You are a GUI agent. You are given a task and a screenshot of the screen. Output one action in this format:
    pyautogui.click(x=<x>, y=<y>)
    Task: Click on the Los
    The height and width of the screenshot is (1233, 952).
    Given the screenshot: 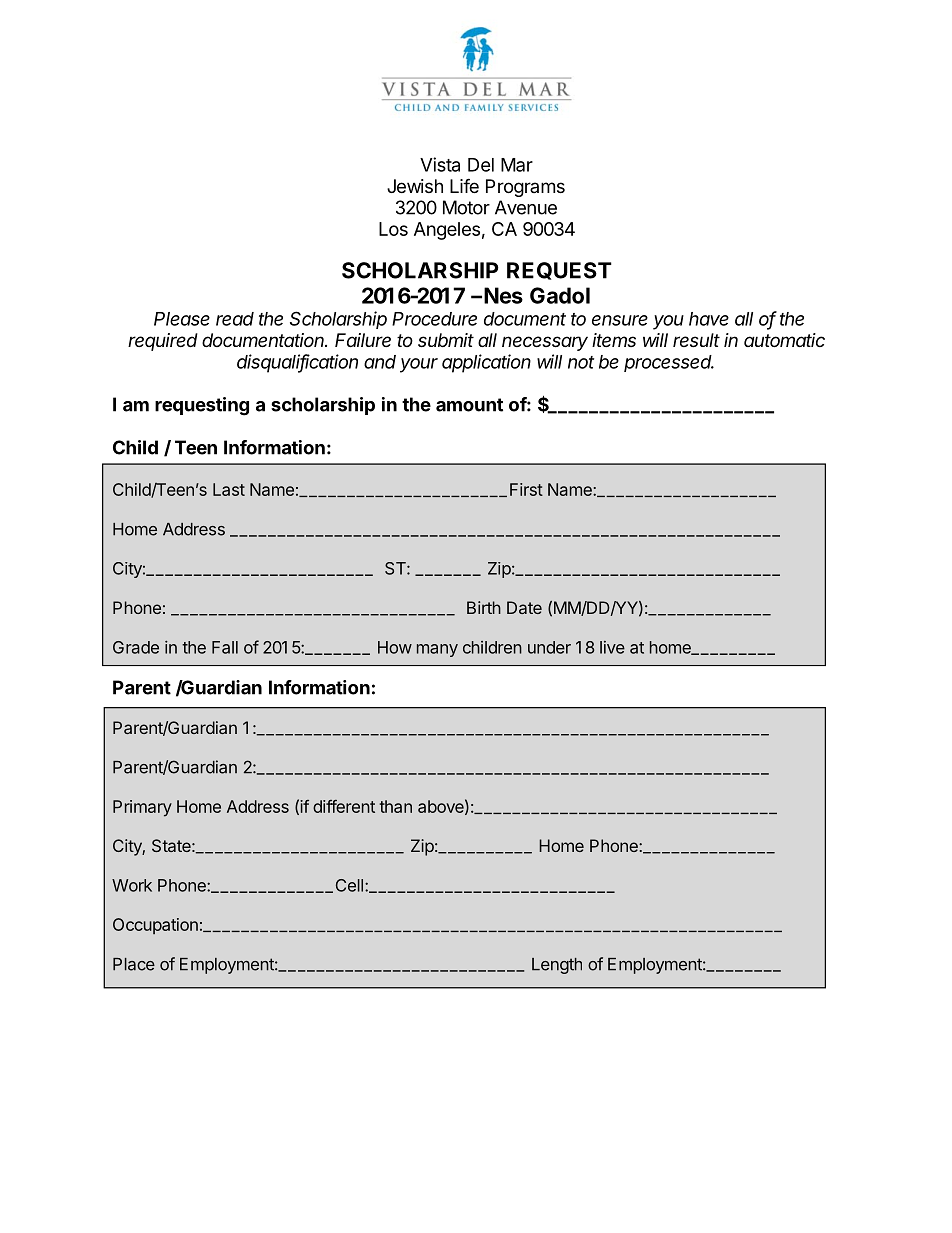 What is the action you would take?
    pyautogui.click(x=393, y=229)
